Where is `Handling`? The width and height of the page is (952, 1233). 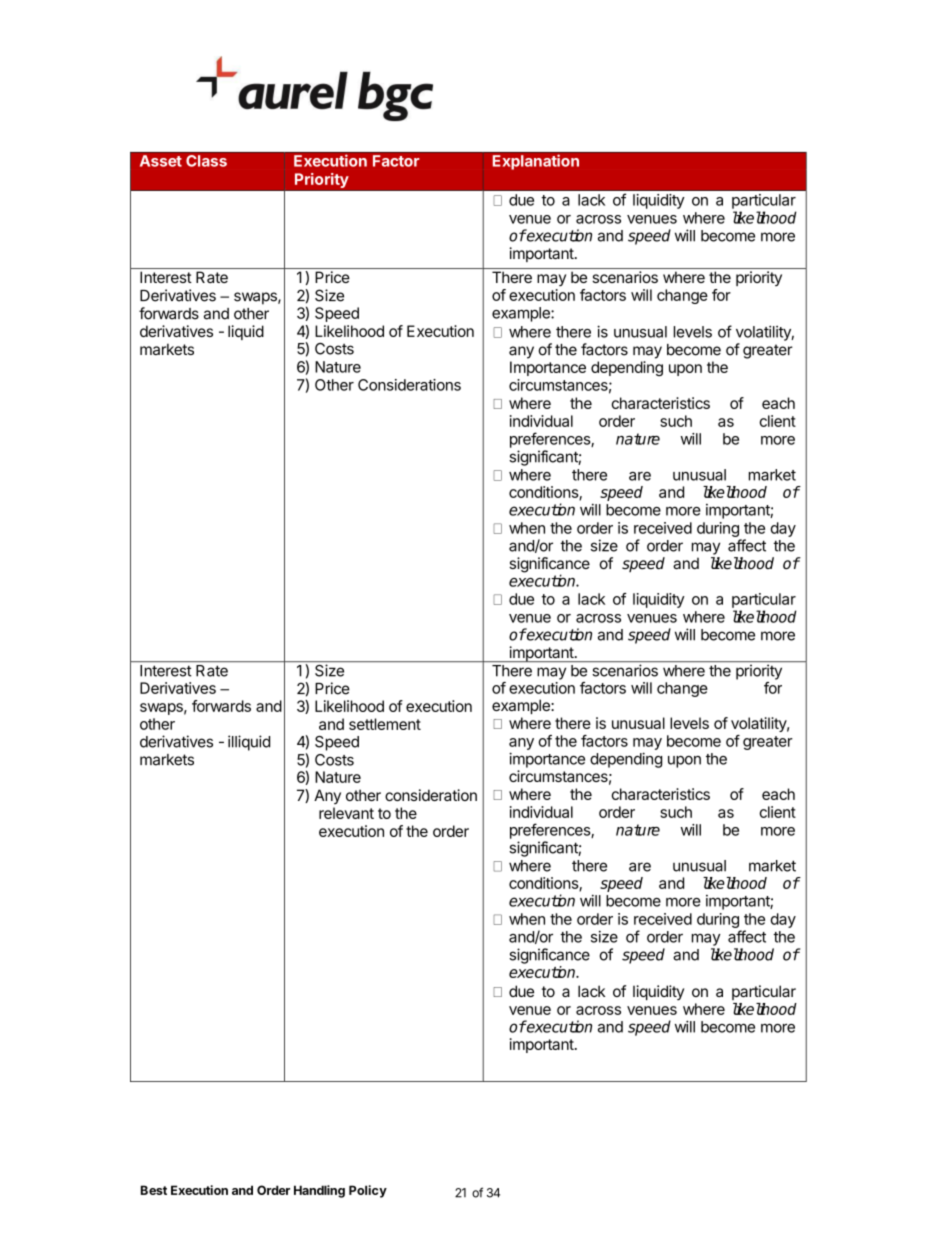 Handling is located at coordinates (319, 1191).
